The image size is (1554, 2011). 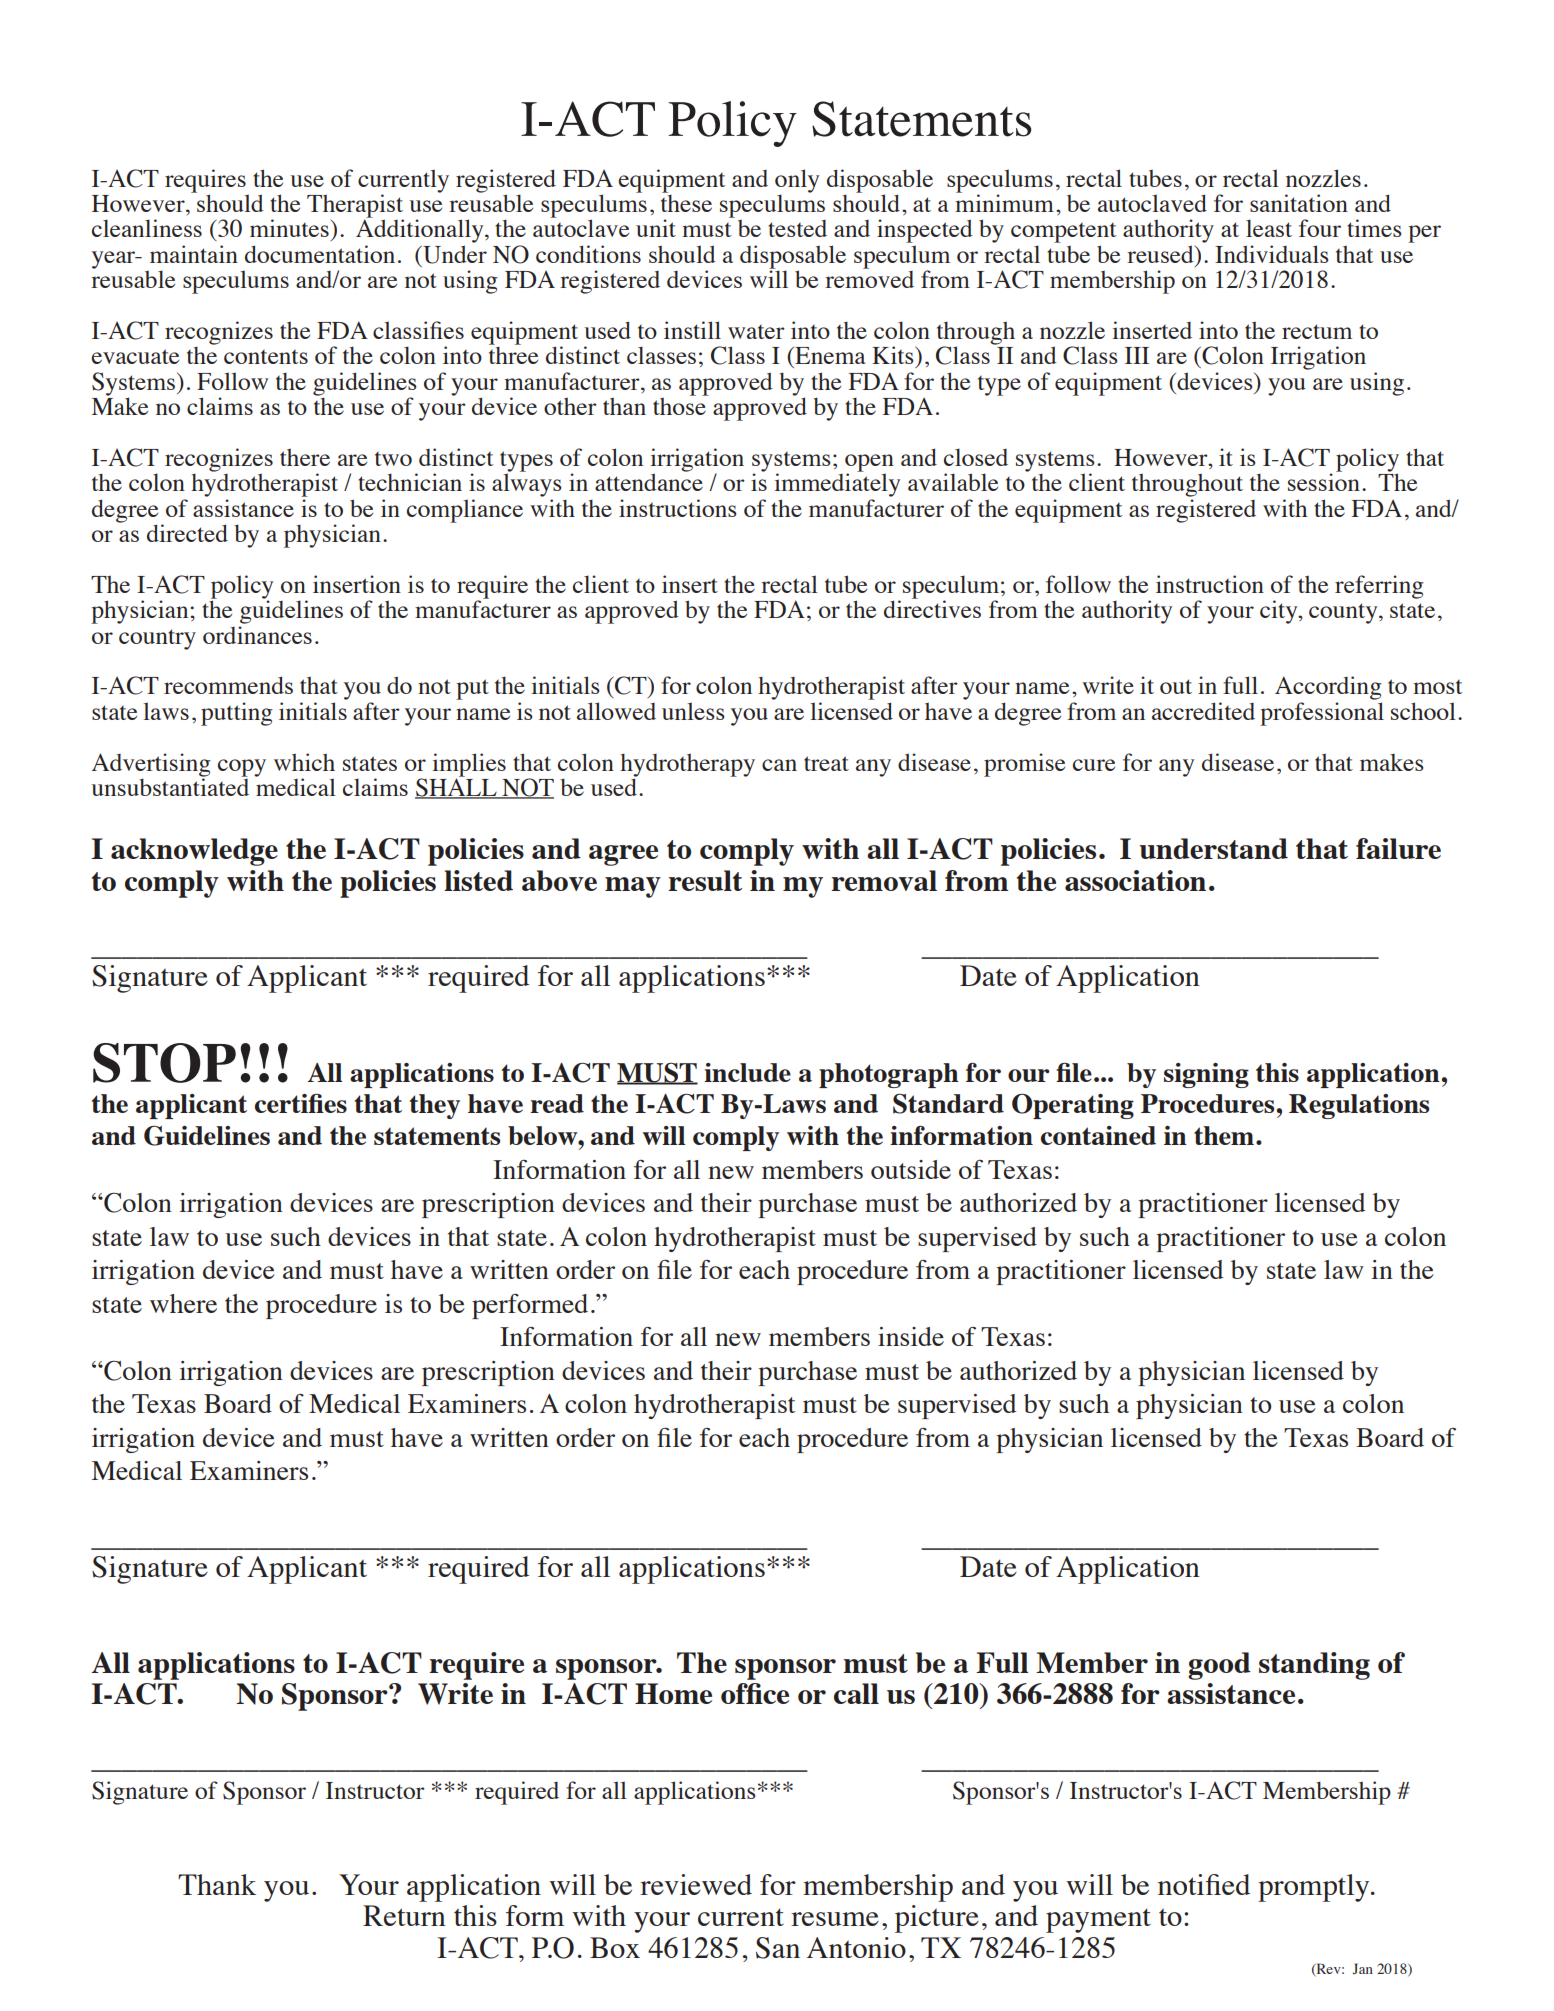 I want to click on promptly, so click(x=1315, y=1888).
